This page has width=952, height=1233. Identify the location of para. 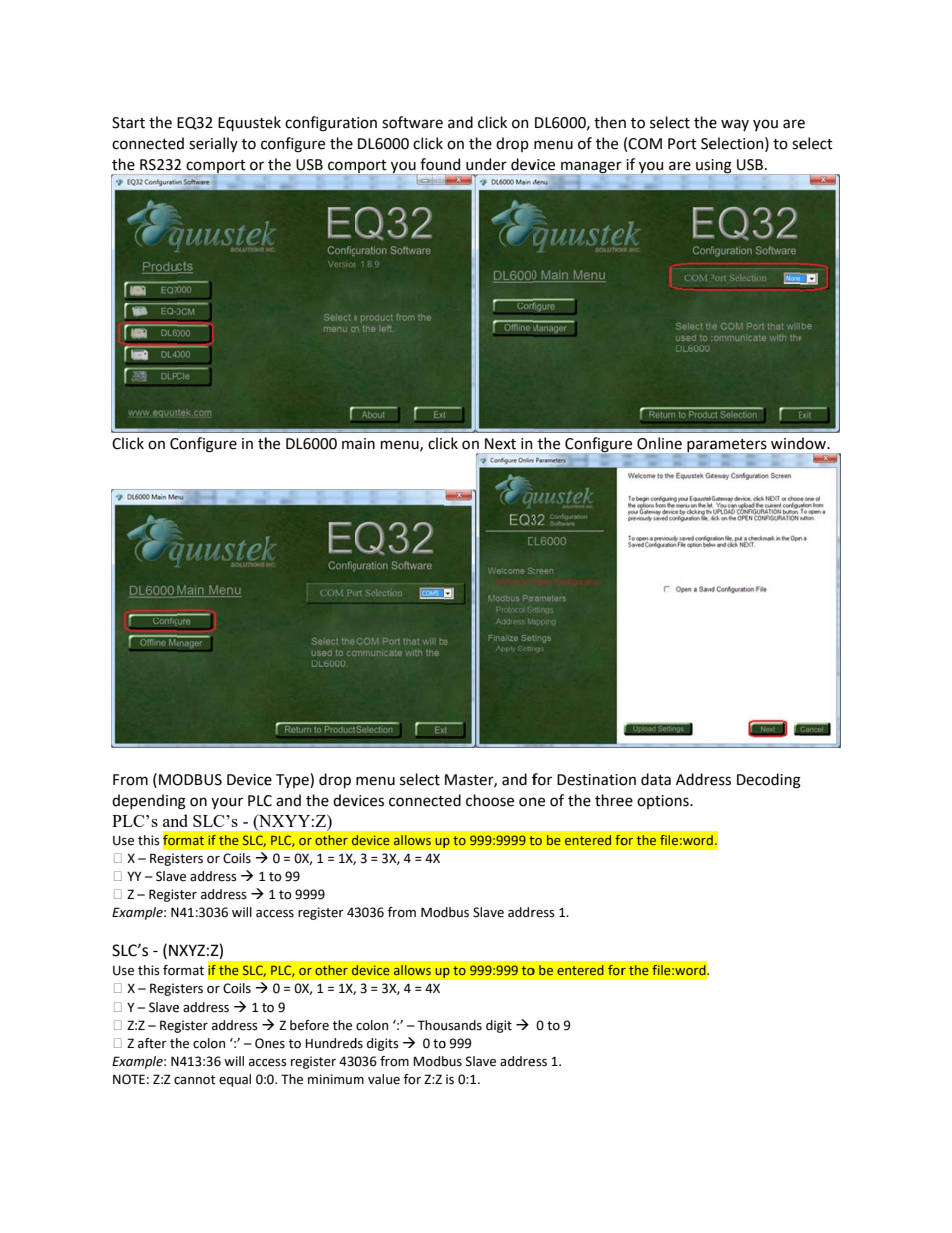
(701, 447).
